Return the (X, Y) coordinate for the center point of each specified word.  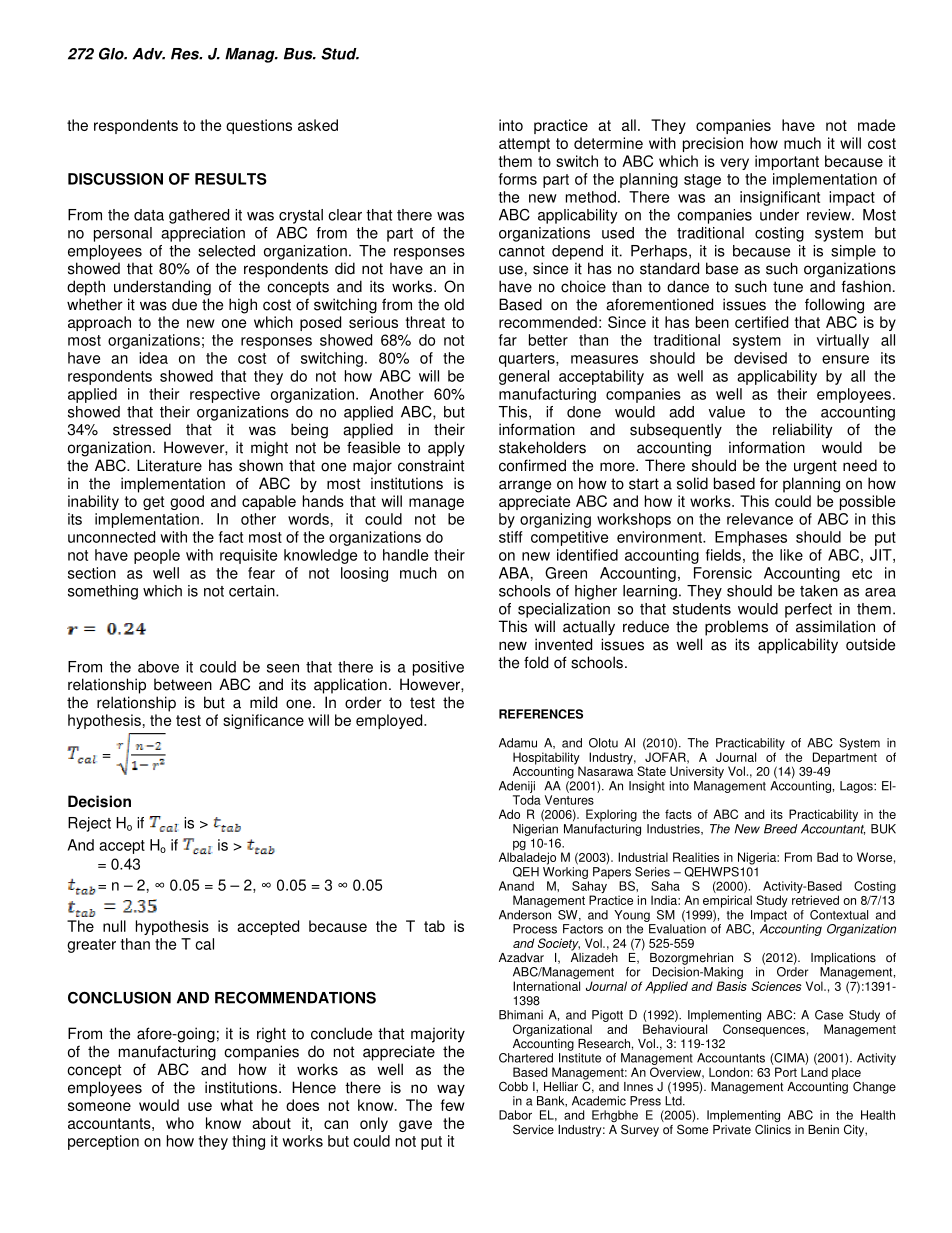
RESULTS (231, 179)
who (180, 1123)
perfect (808, 610)
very (734, 164)
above (158, 667)
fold (536, 662)
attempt (524, 145)
